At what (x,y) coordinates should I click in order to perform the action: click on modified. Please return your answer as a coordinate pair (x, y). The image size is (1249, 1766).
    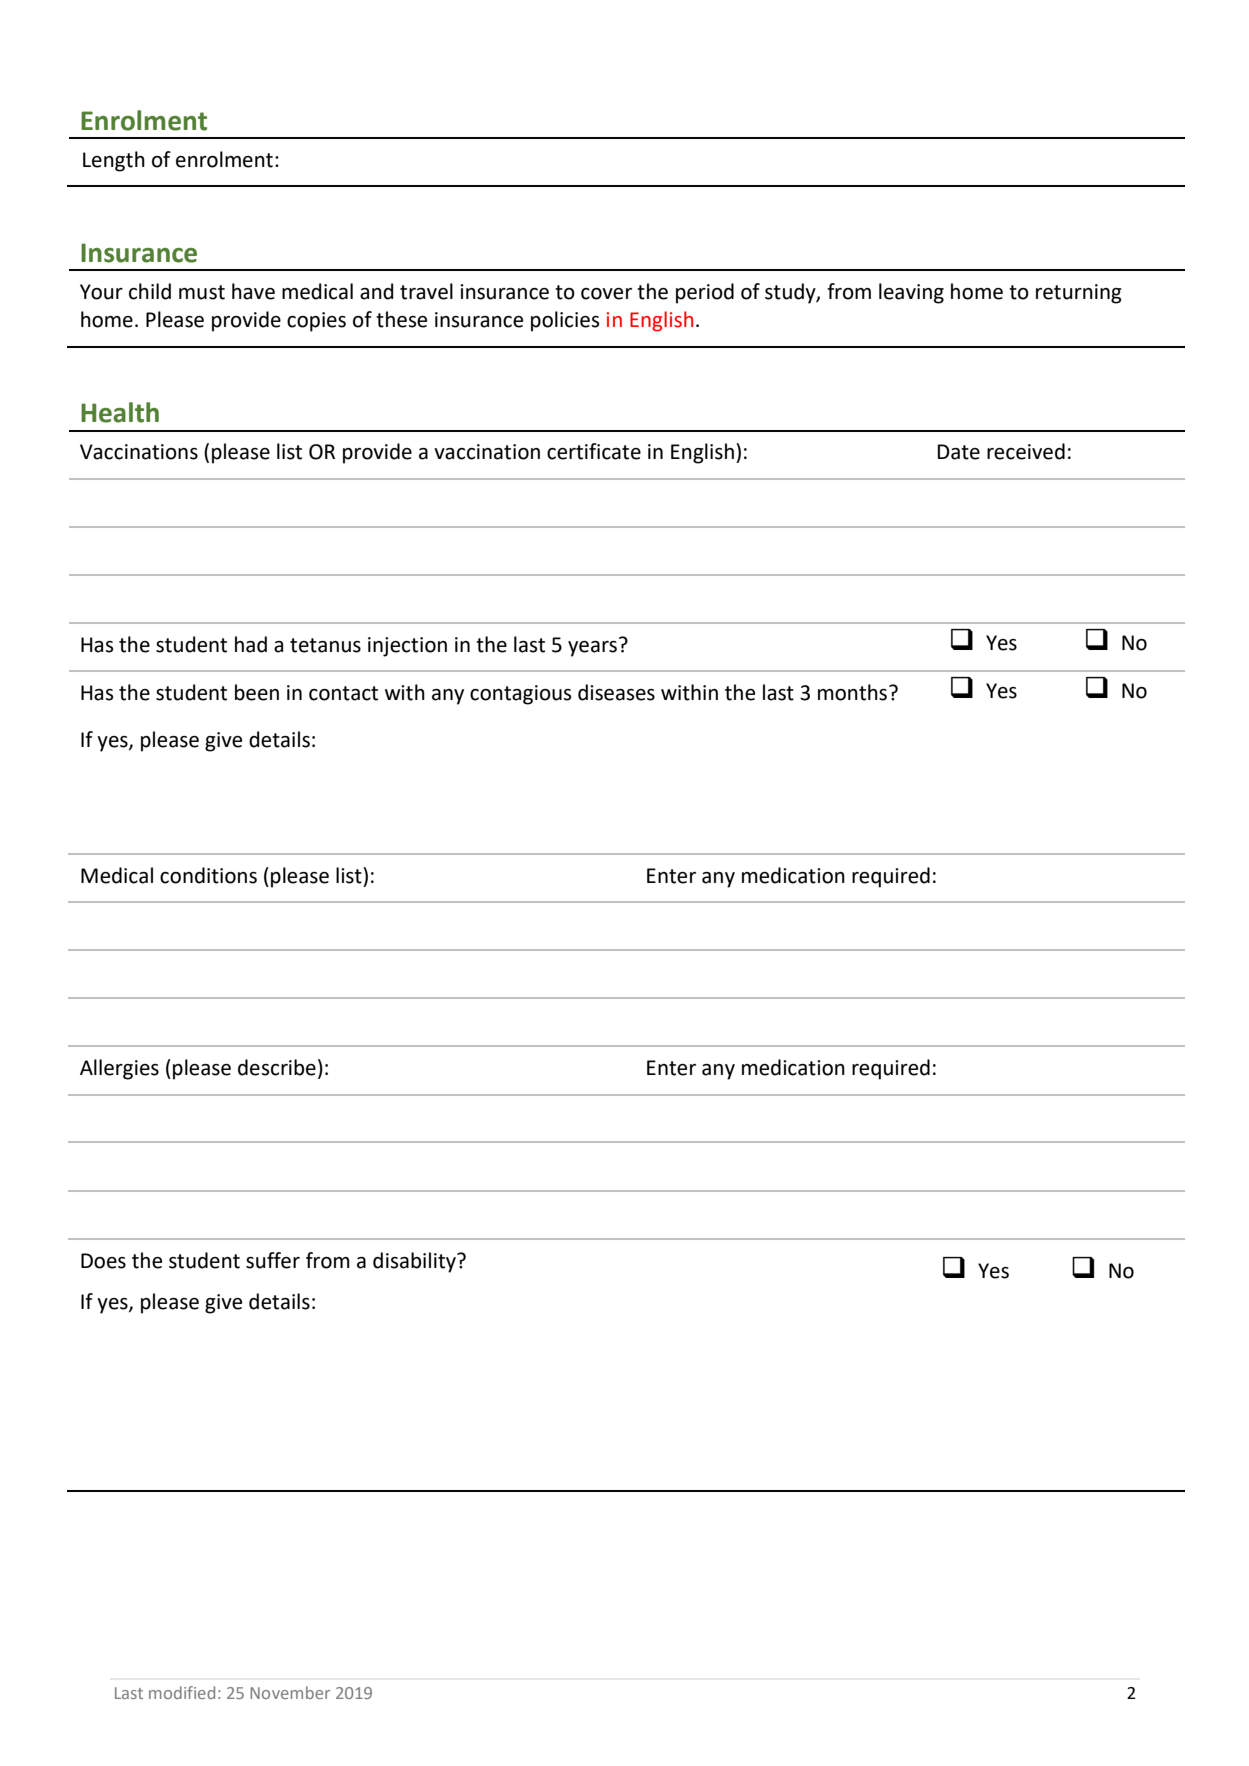
    Looking at the image, I should click on (182, 1692).
